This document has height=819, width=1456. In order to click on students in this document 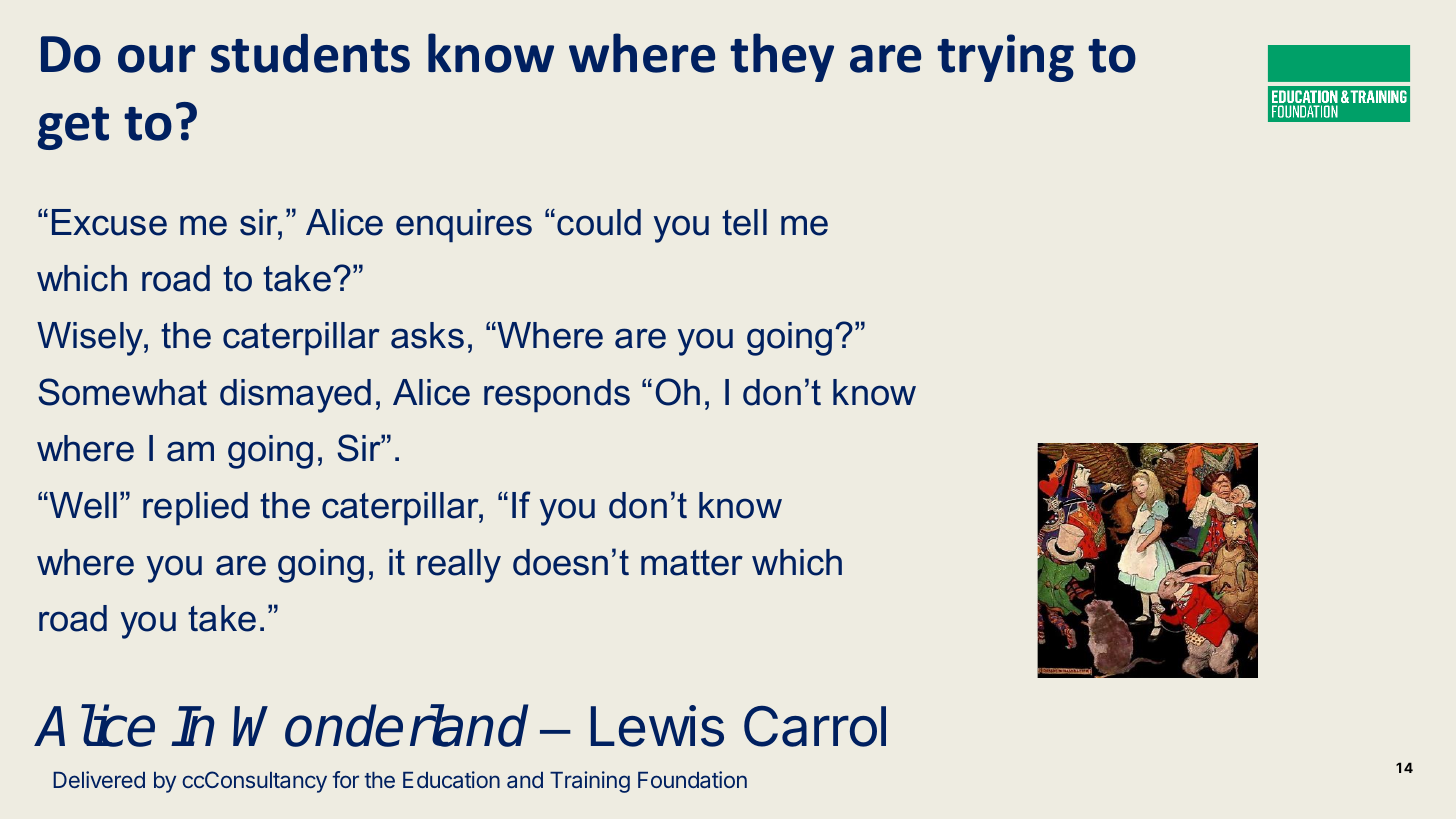, I will do `click(310, 53)`.
